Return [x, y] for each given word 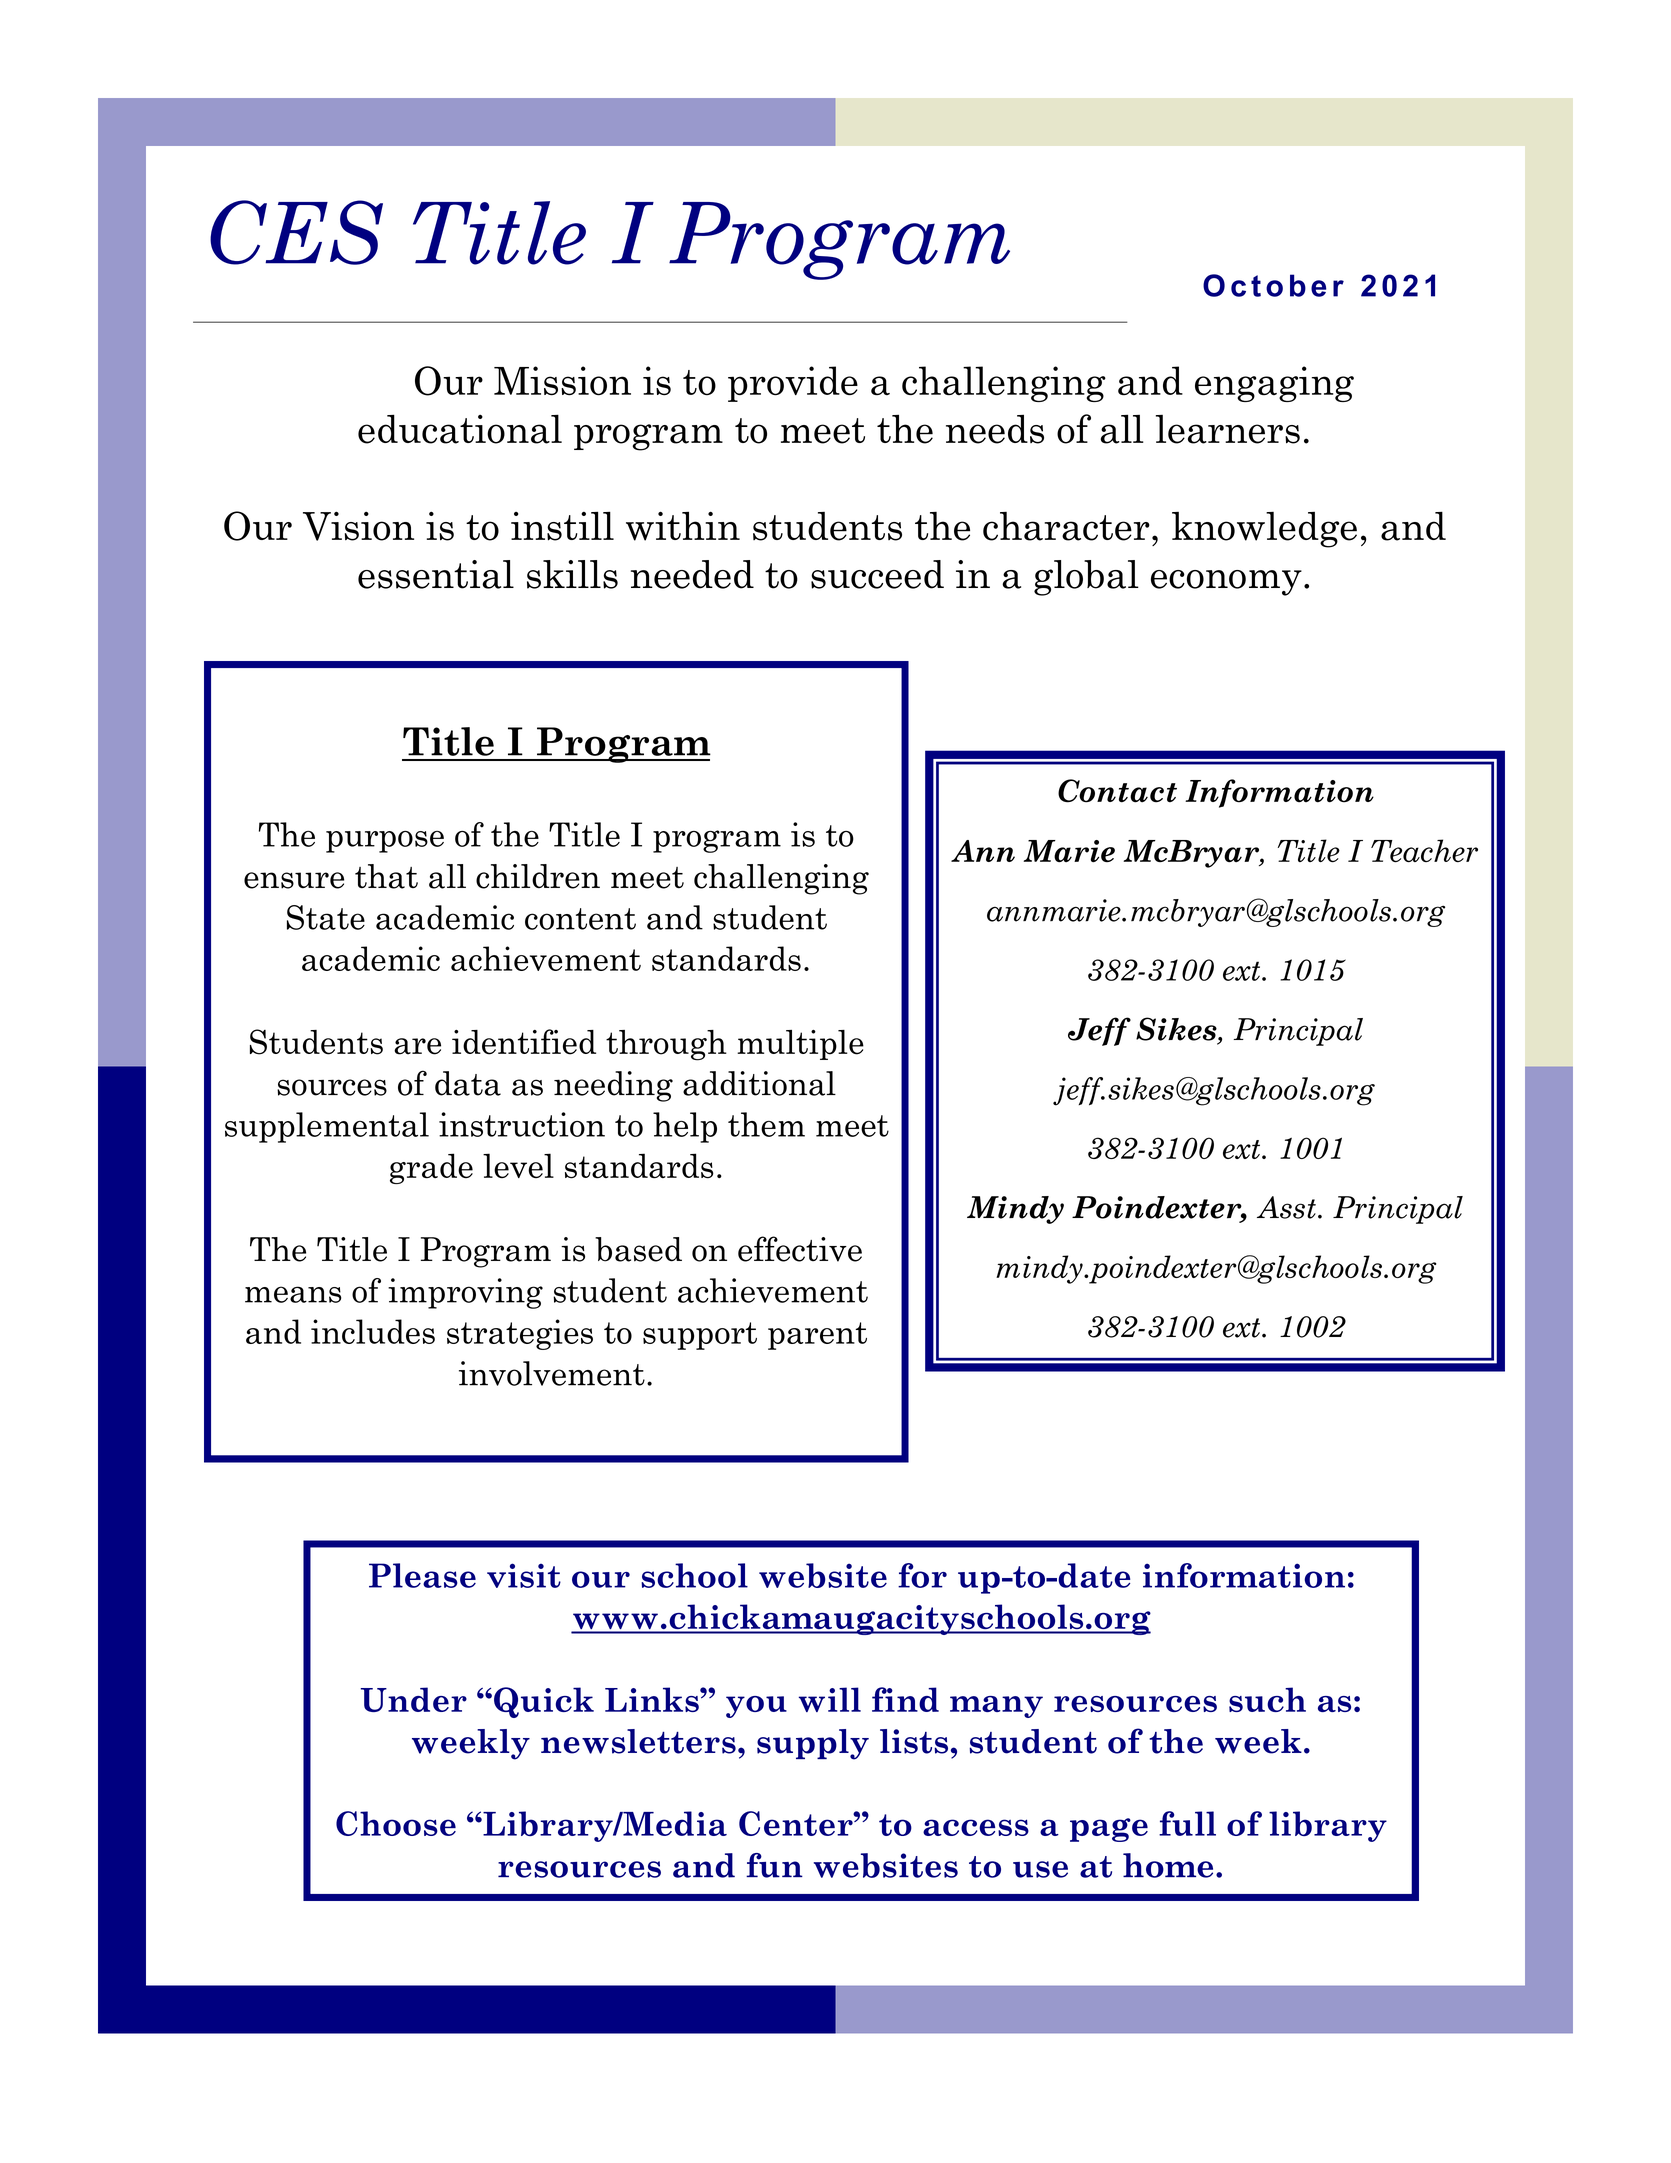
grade [431, 1168]
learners [1228, 429]
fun [774, 1865]
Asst [1286, 1207]
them [766, 1124]
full [1187, 1823]
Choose [396, 1823]
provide [793, 384]
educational [460, 429]
